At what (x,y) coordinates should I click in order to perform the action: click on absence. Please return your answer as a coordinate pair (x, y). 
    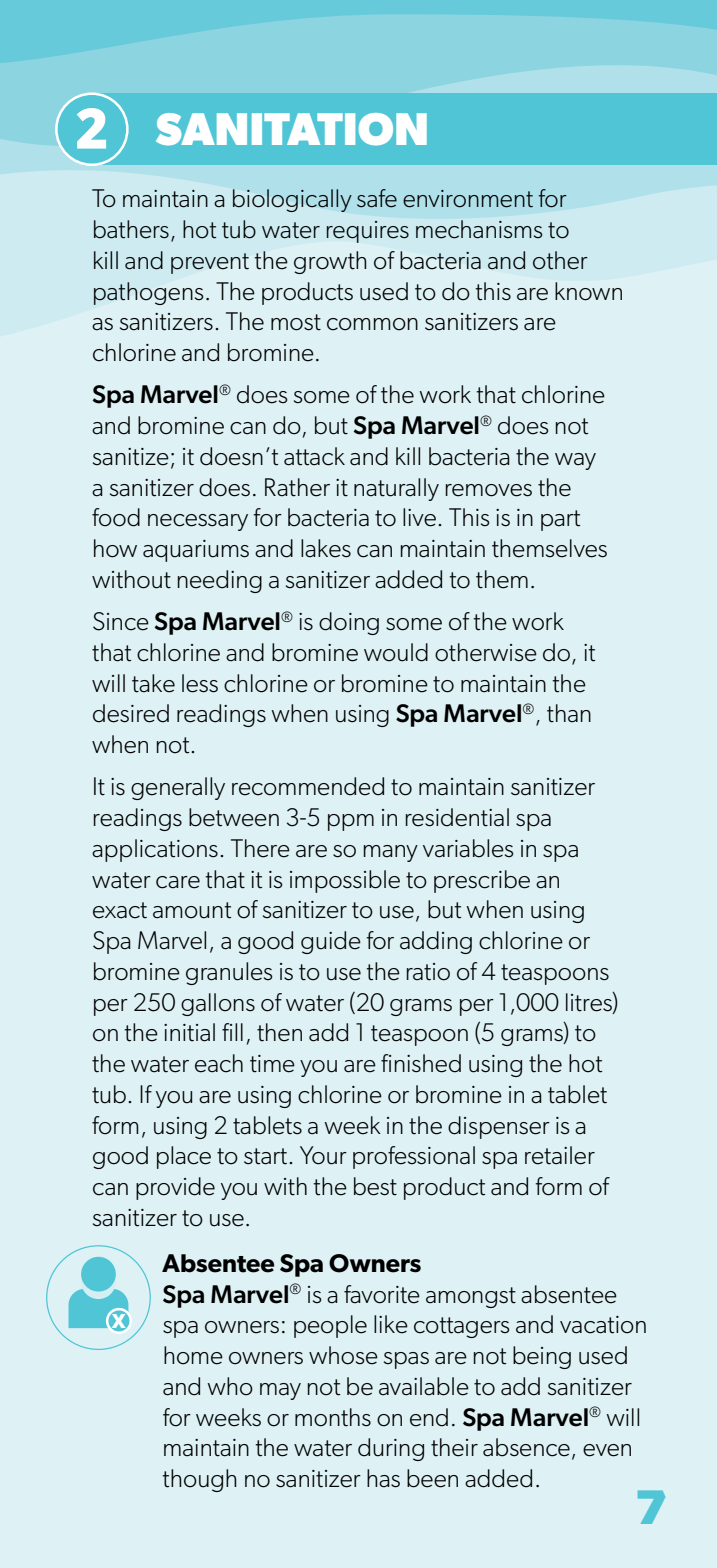
    Looking at the image, I should click on (526, 1447).
